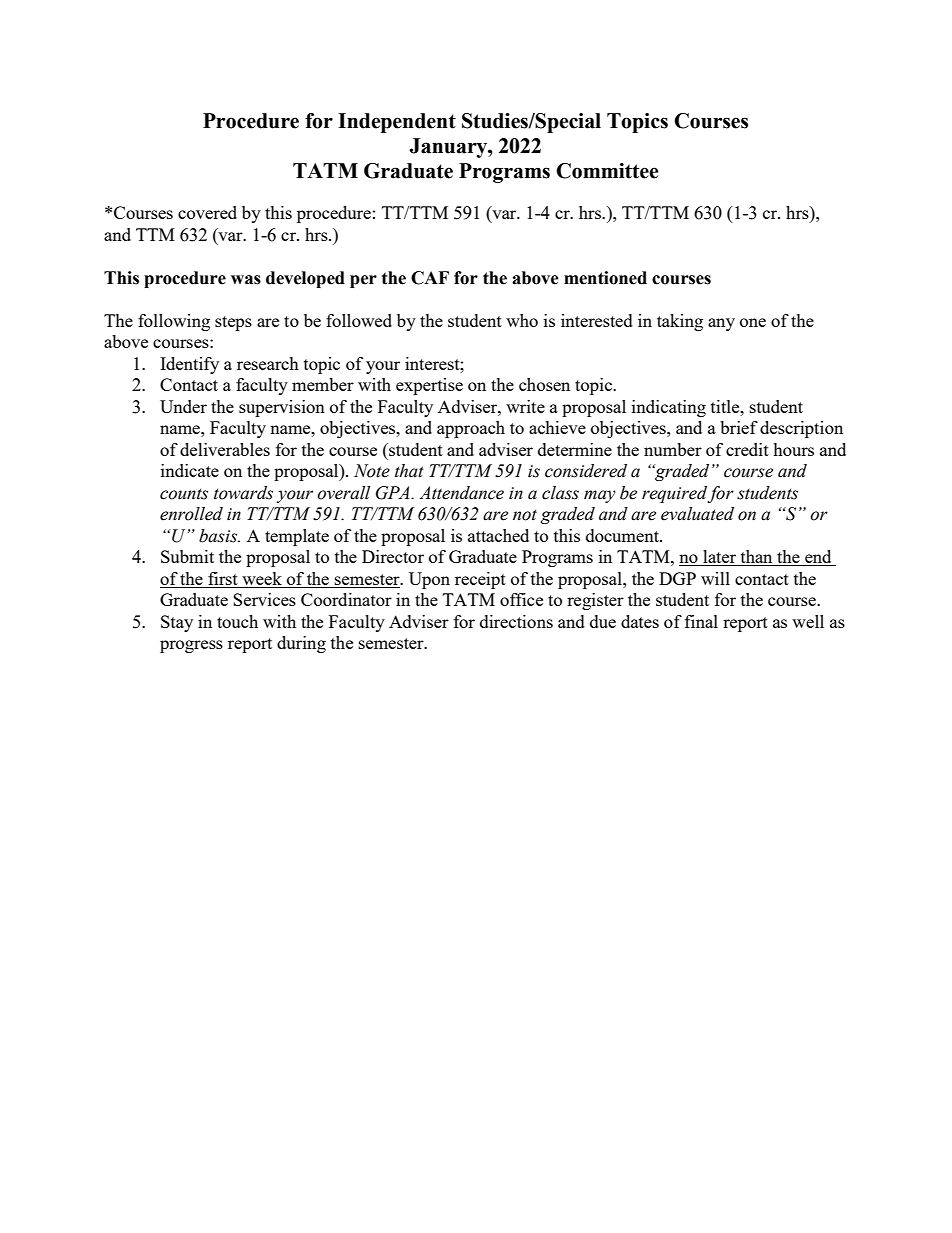 The width and height of the screenshot is (952, 1233). What do you see at coordinates (268, 363) in the screenshot?
I see `research` at bounding box center [268, 363].
